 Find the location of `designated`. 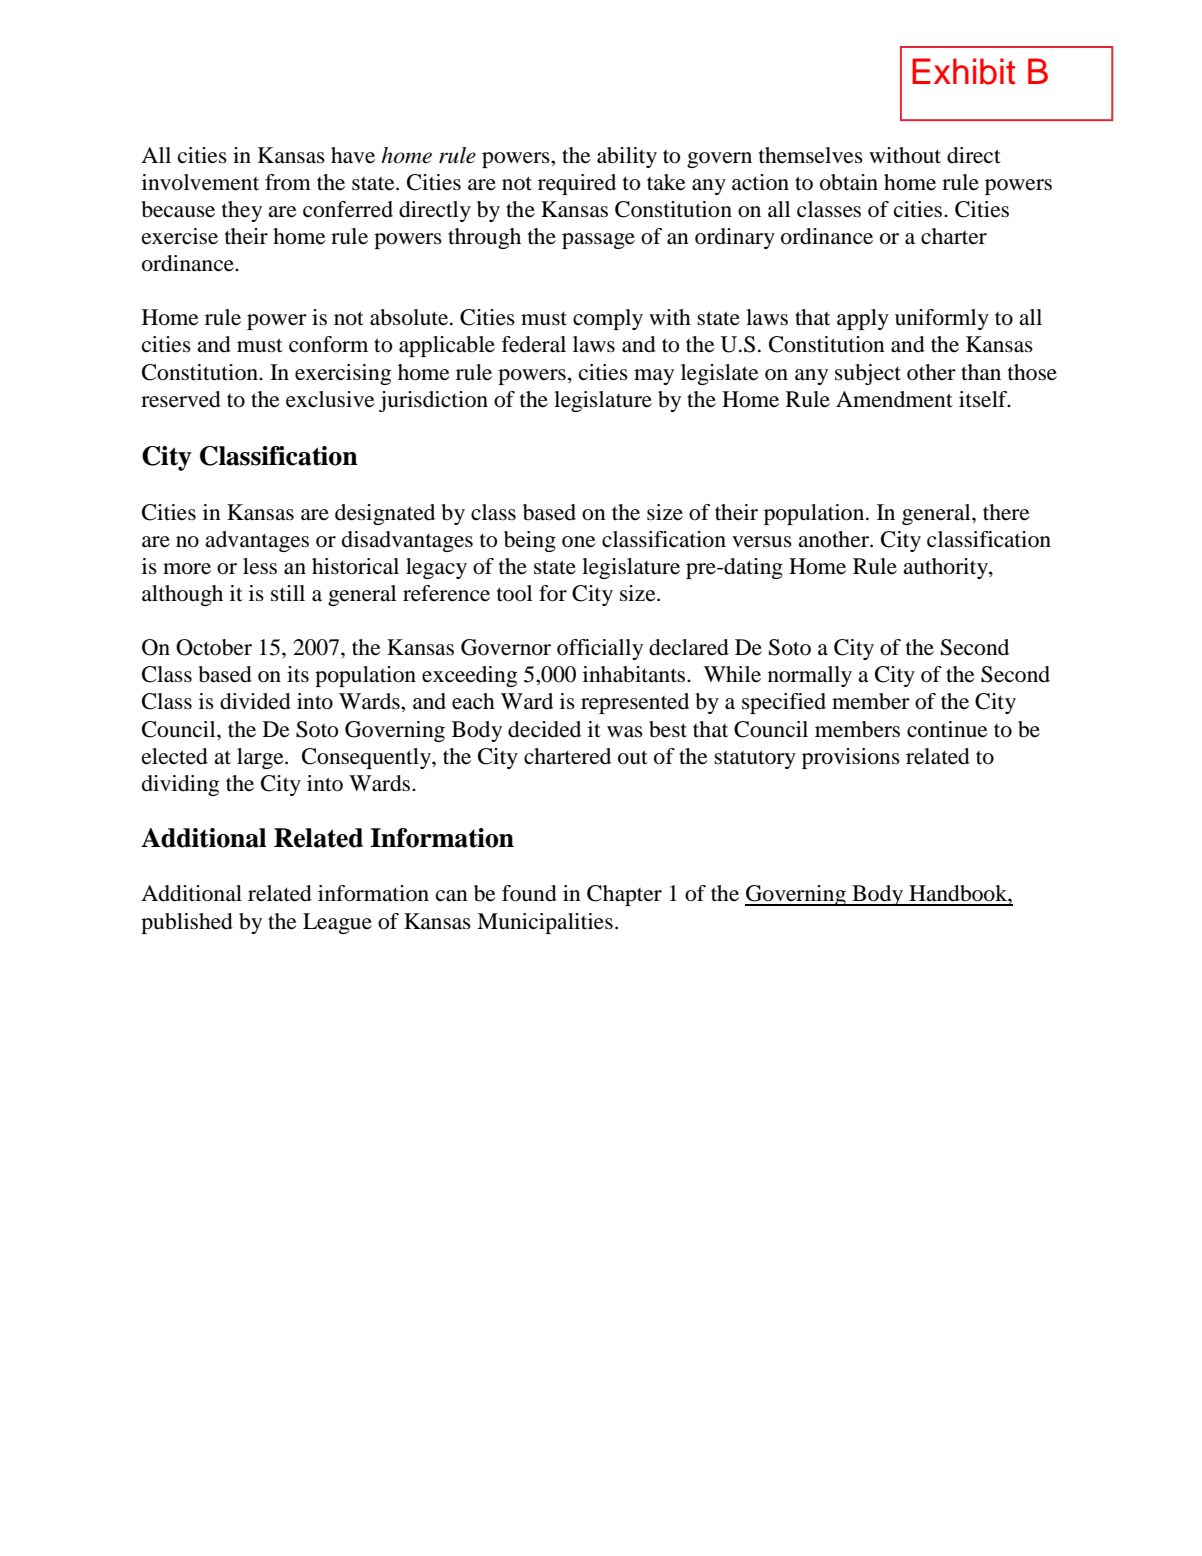

designated is located at coordinates (385, 514).
